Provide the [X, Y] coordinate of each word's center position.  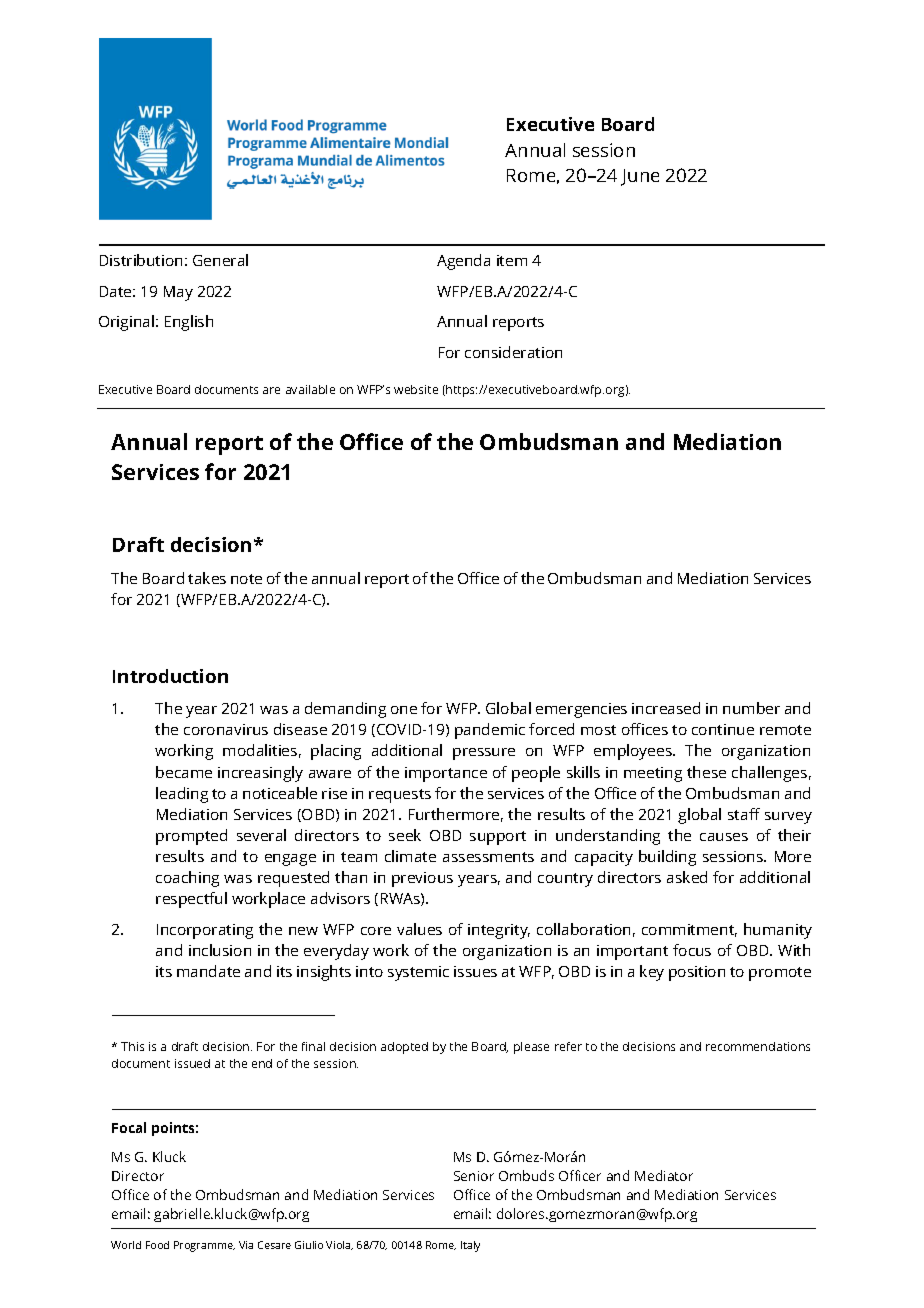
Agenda [463, 262]
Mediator [664, 1175]
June [640, 177]
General [220, 260]
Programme [204, 1246]
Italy [470, 1246]
